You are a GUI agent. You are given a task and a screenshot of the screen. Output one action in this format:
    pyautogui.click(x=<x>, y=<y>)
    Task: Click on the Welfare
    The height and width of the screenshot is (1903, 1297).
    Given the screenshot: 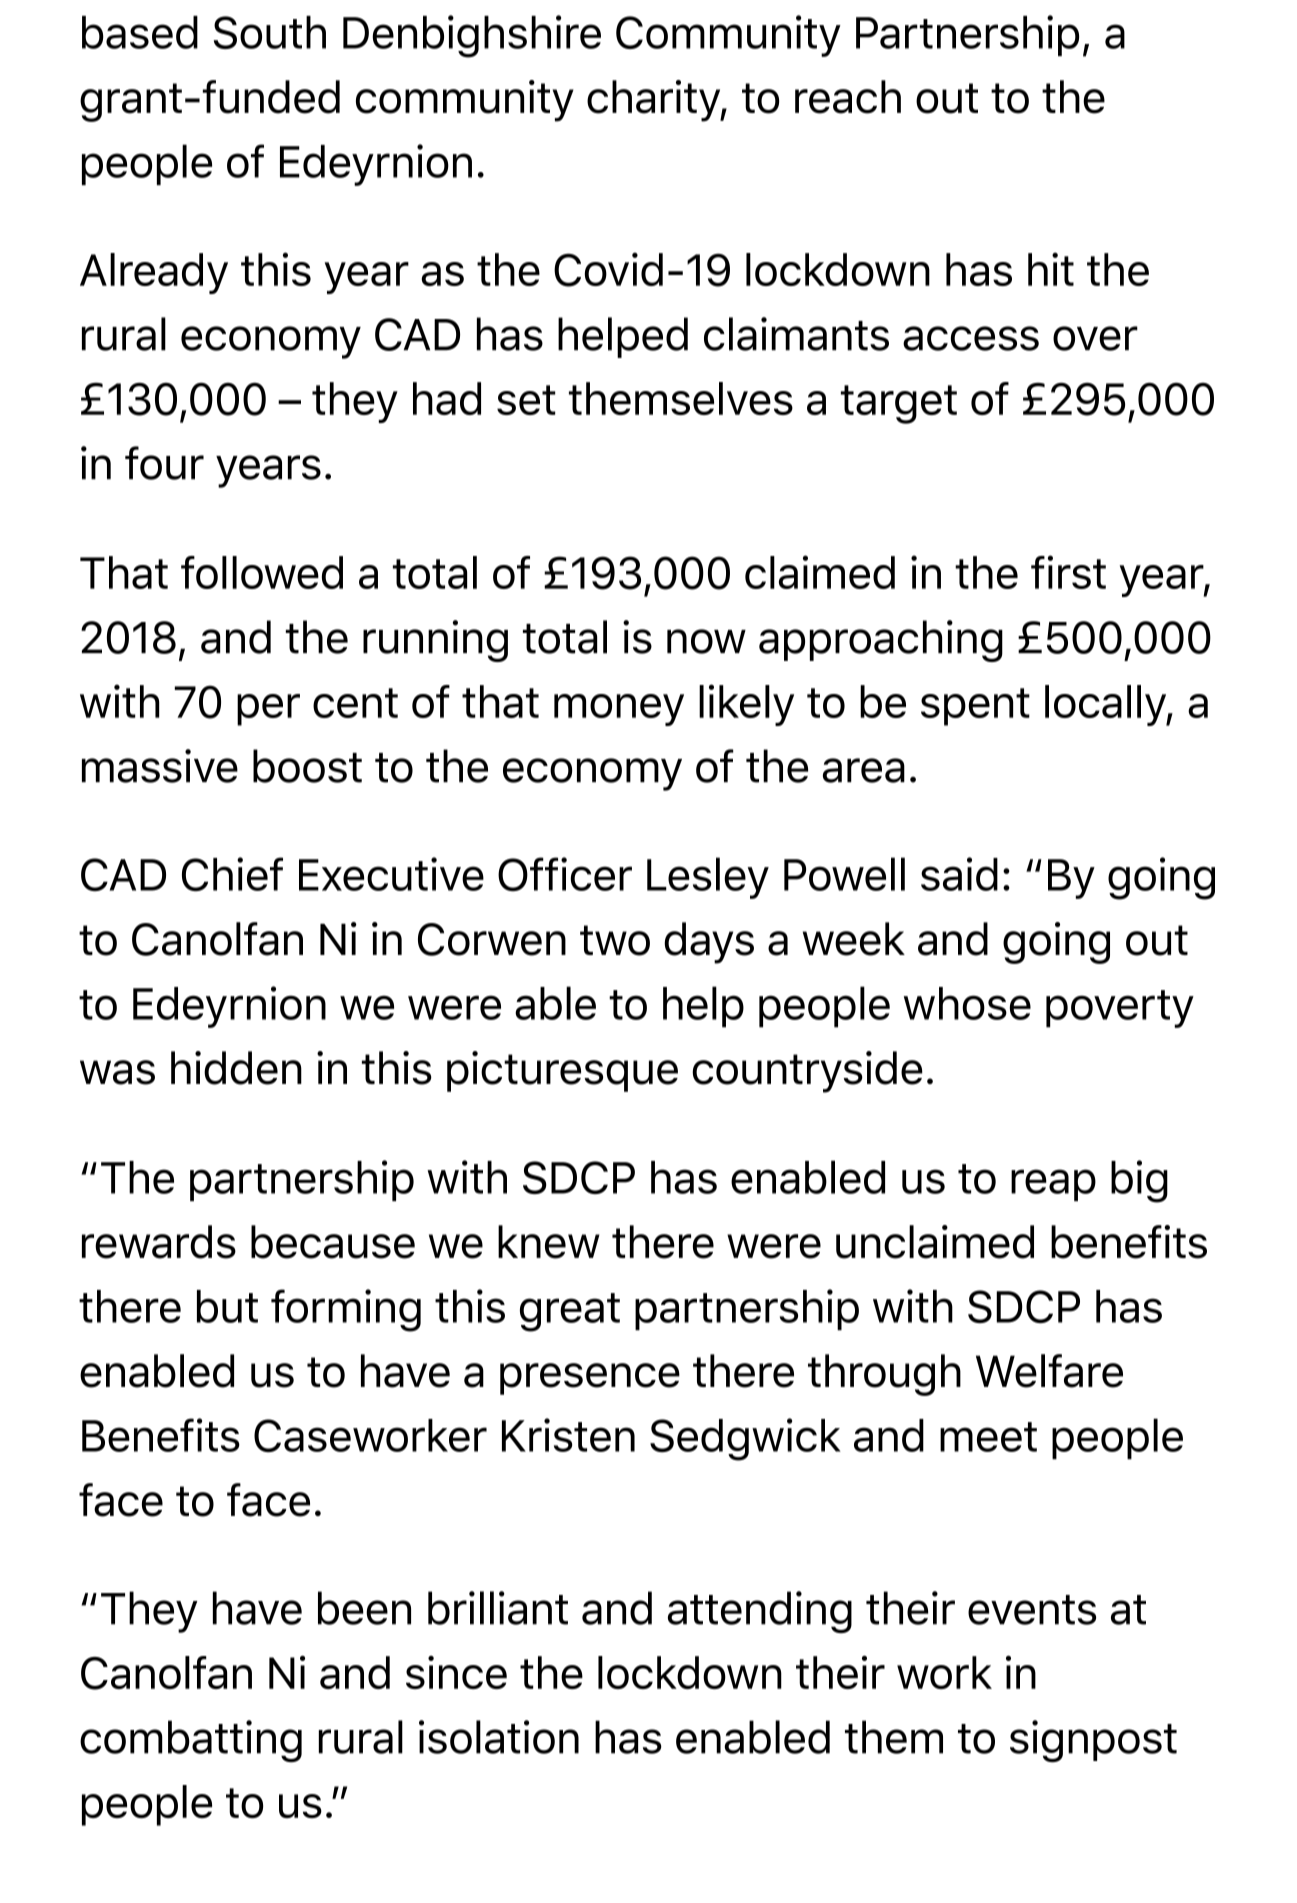 What is the action you would take?
    pyautogui.click(x=1049, y=1371)
